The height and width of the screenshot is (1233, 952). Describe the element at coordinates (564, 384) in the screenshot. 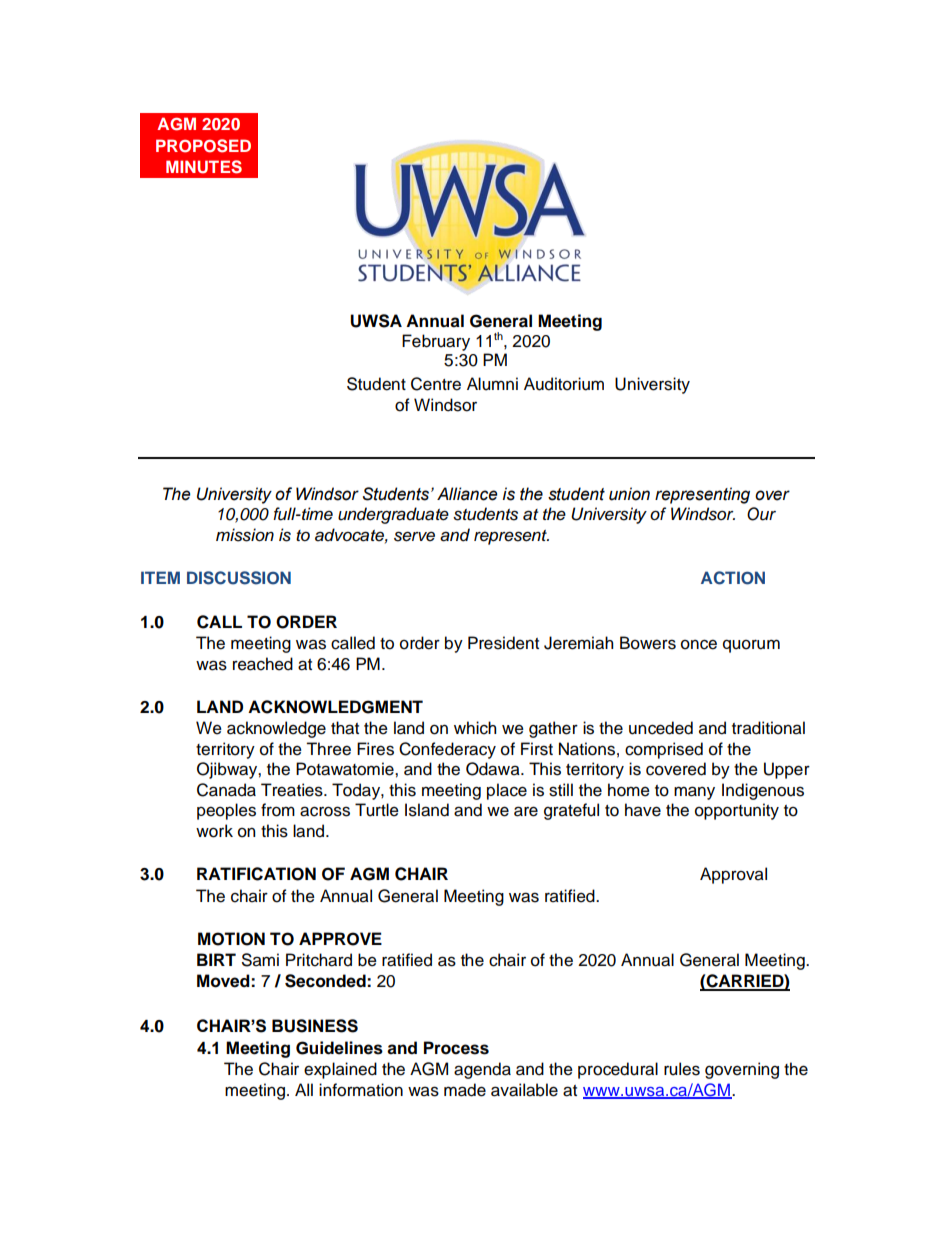

I see `Auditorium` at that location.
